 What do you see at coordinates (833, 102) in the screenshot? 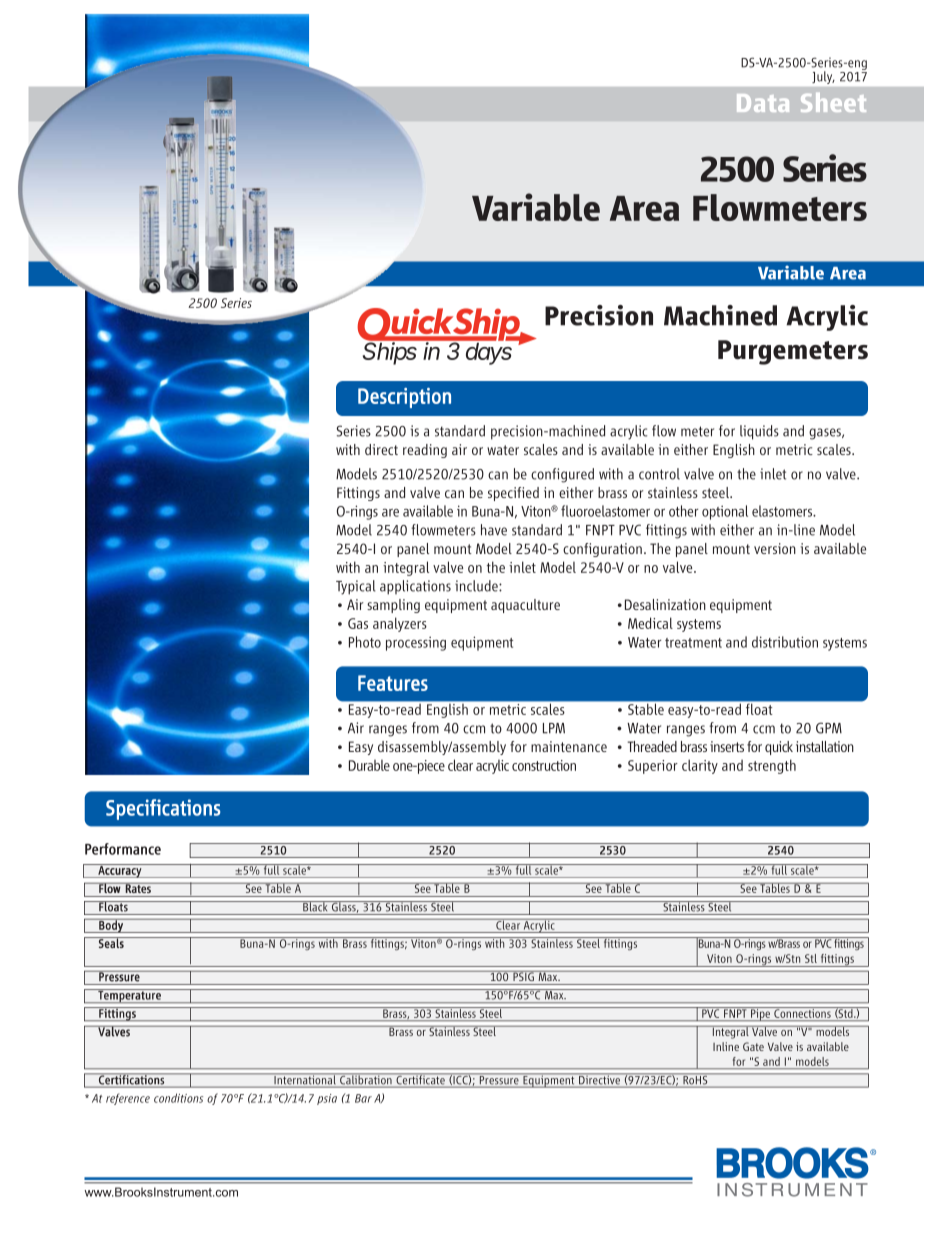
I see `Sheet` at bounding box center [833, 102].
